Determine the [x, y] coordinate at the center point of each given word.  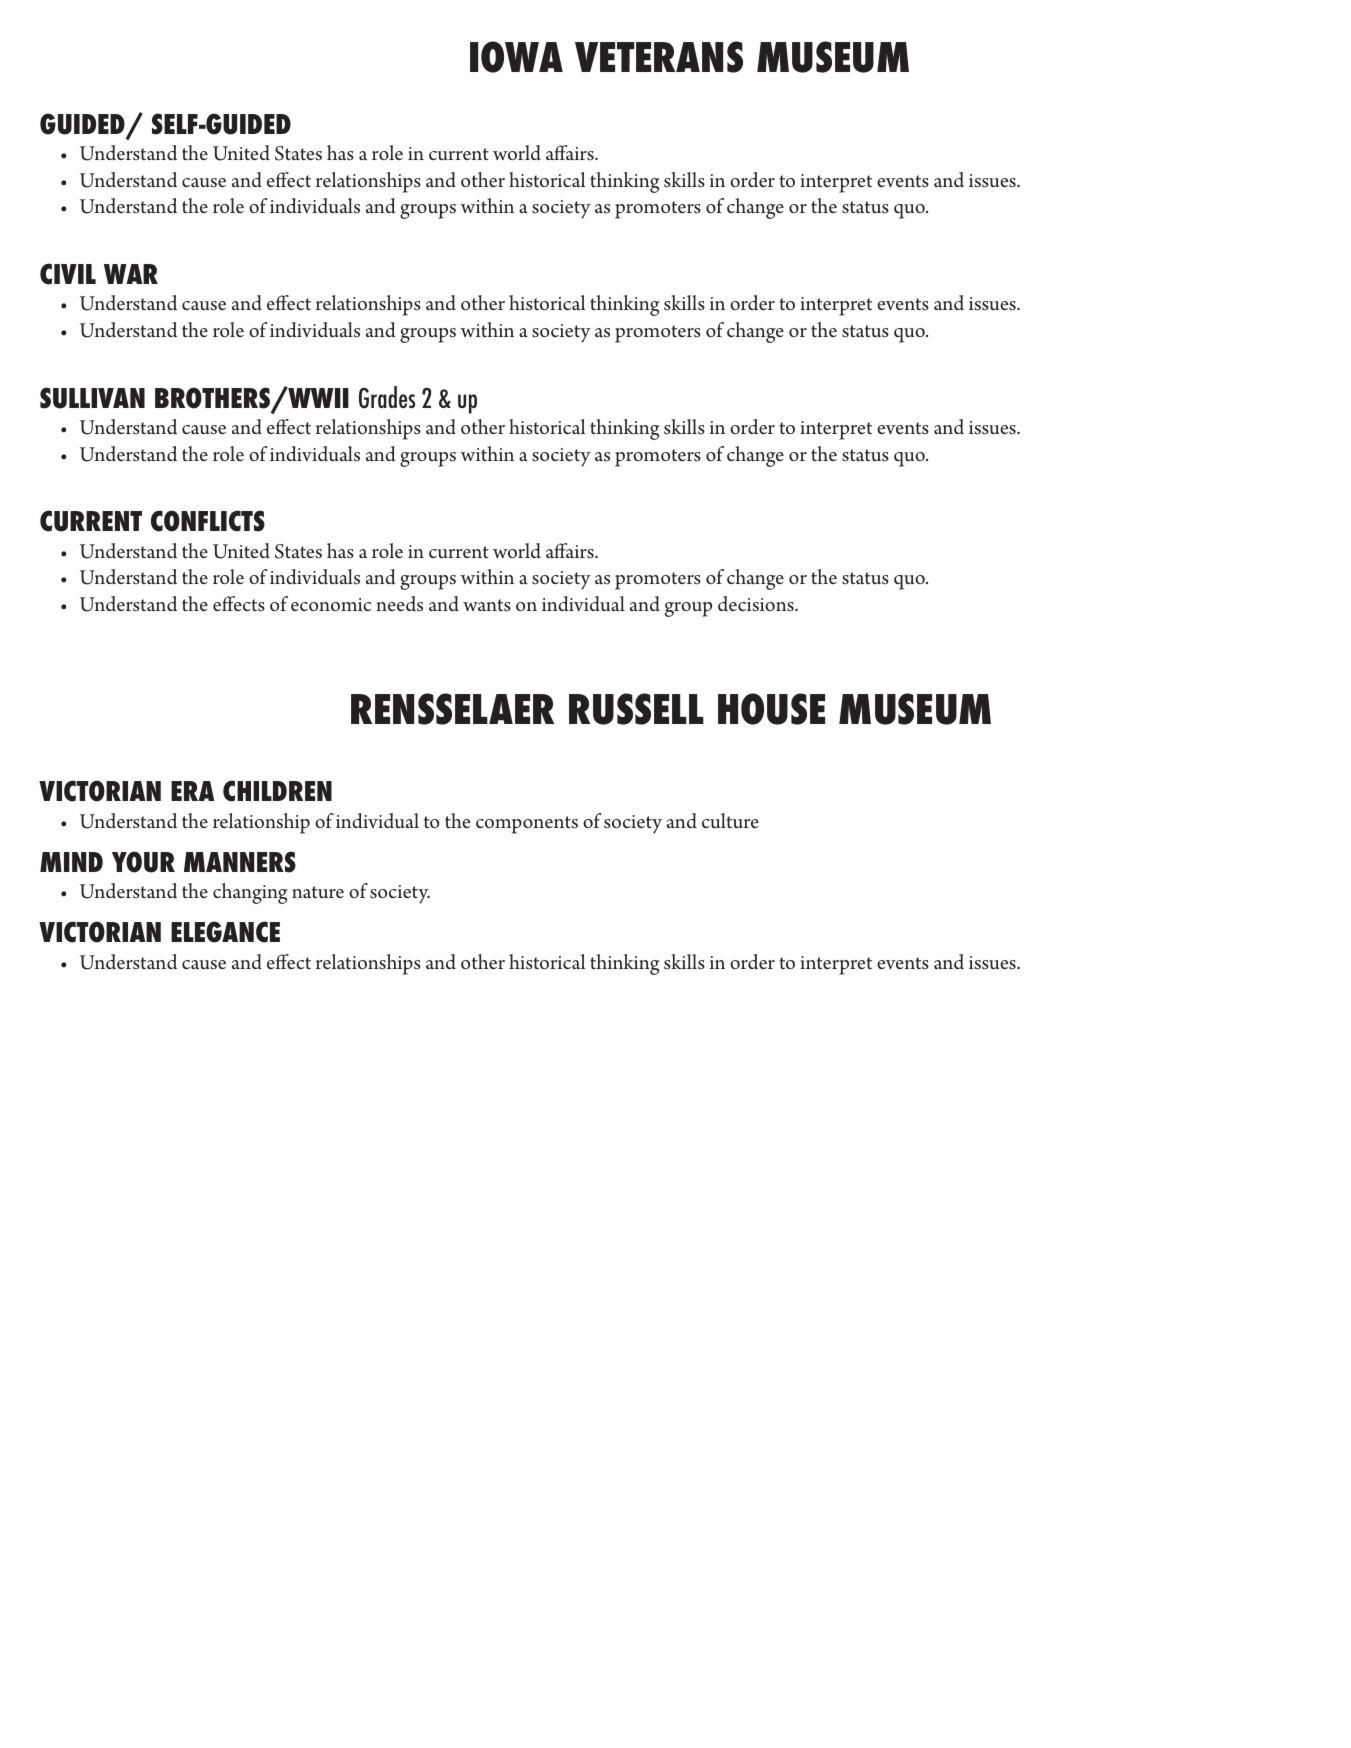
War [131, 274]
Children [277, 791]
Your [143, 862]
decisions [757, 604]
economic [331, 604]
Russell [636, 709]
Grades [387, 397]
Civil [68, 274]
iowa [516, 57]
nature [318, 892]
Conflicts [208, 521]
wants [487, 605]
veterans [659, 57]
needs [399, 604]
